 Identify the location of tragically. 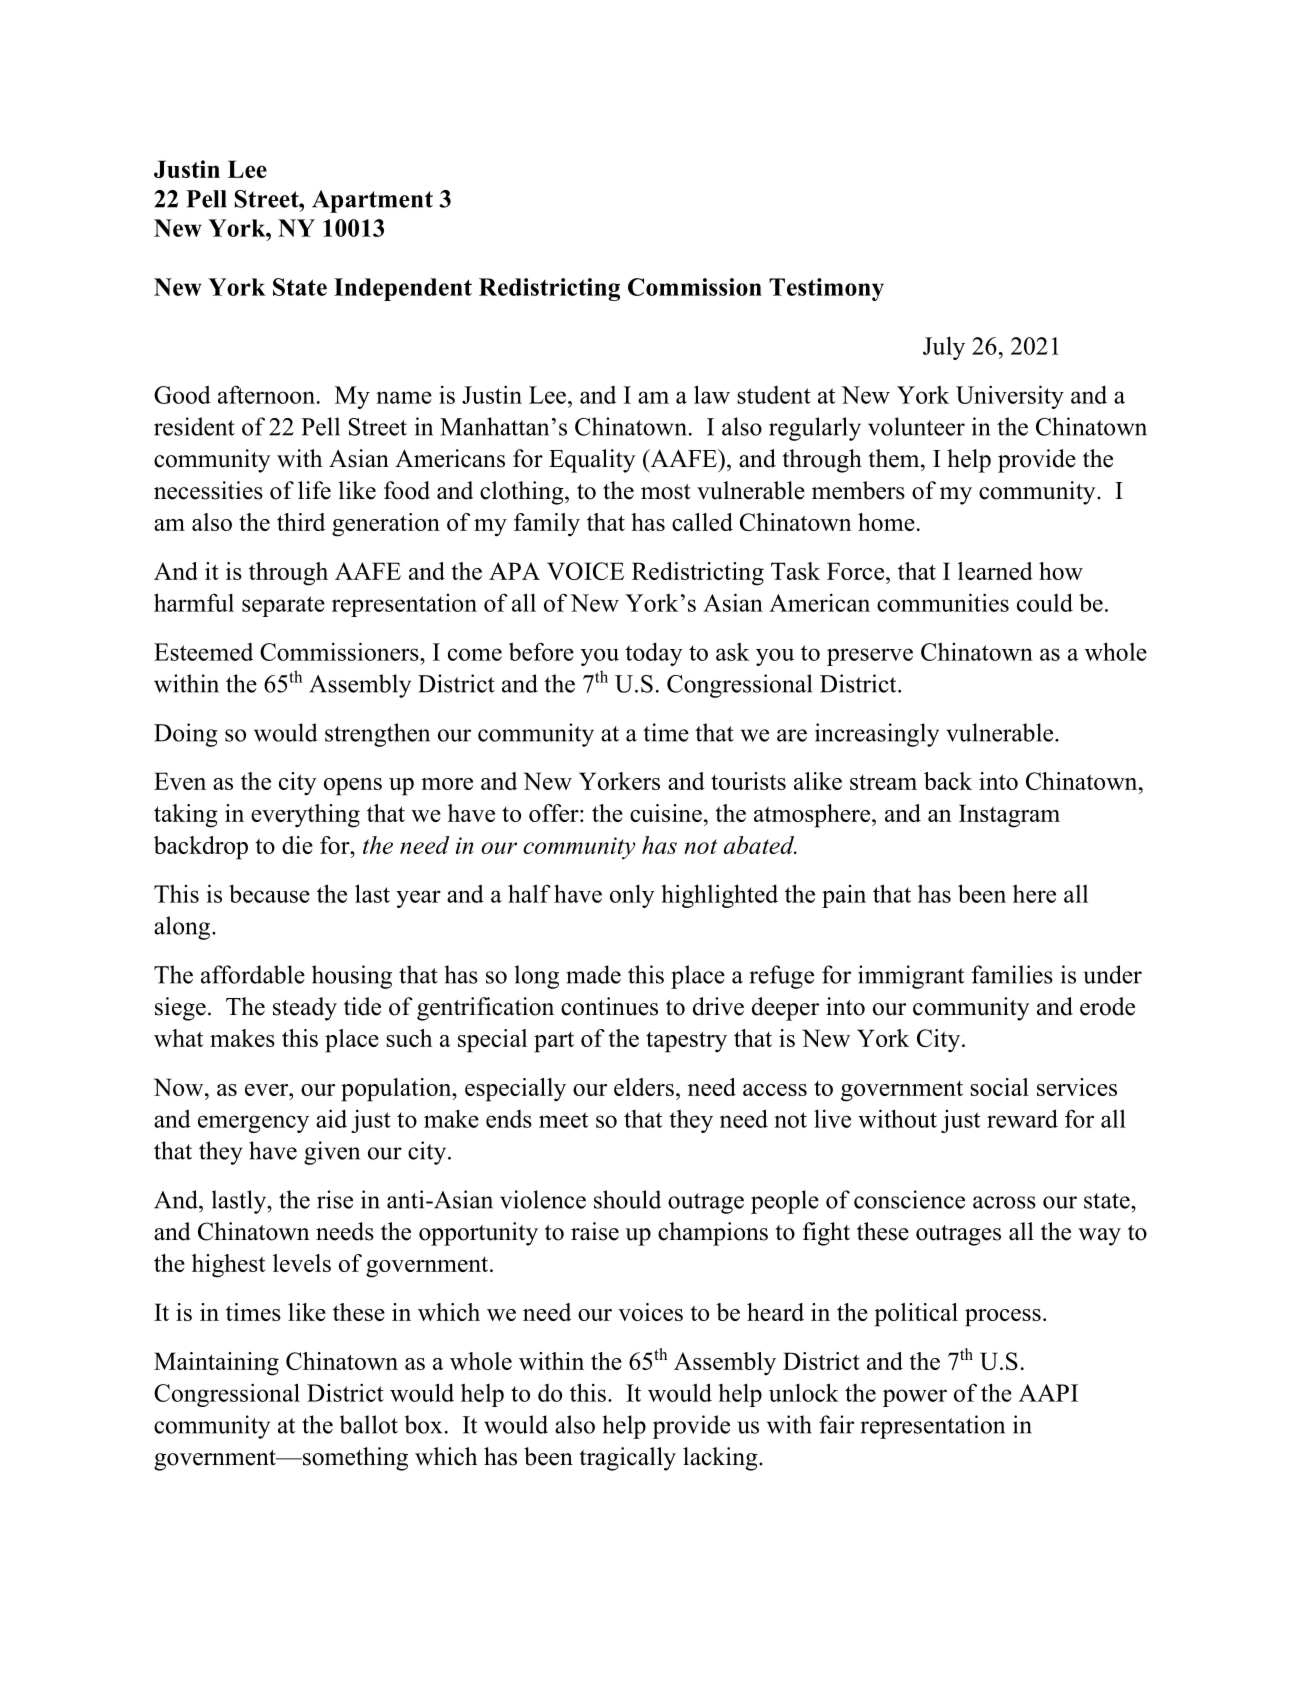
(627, 1459).
